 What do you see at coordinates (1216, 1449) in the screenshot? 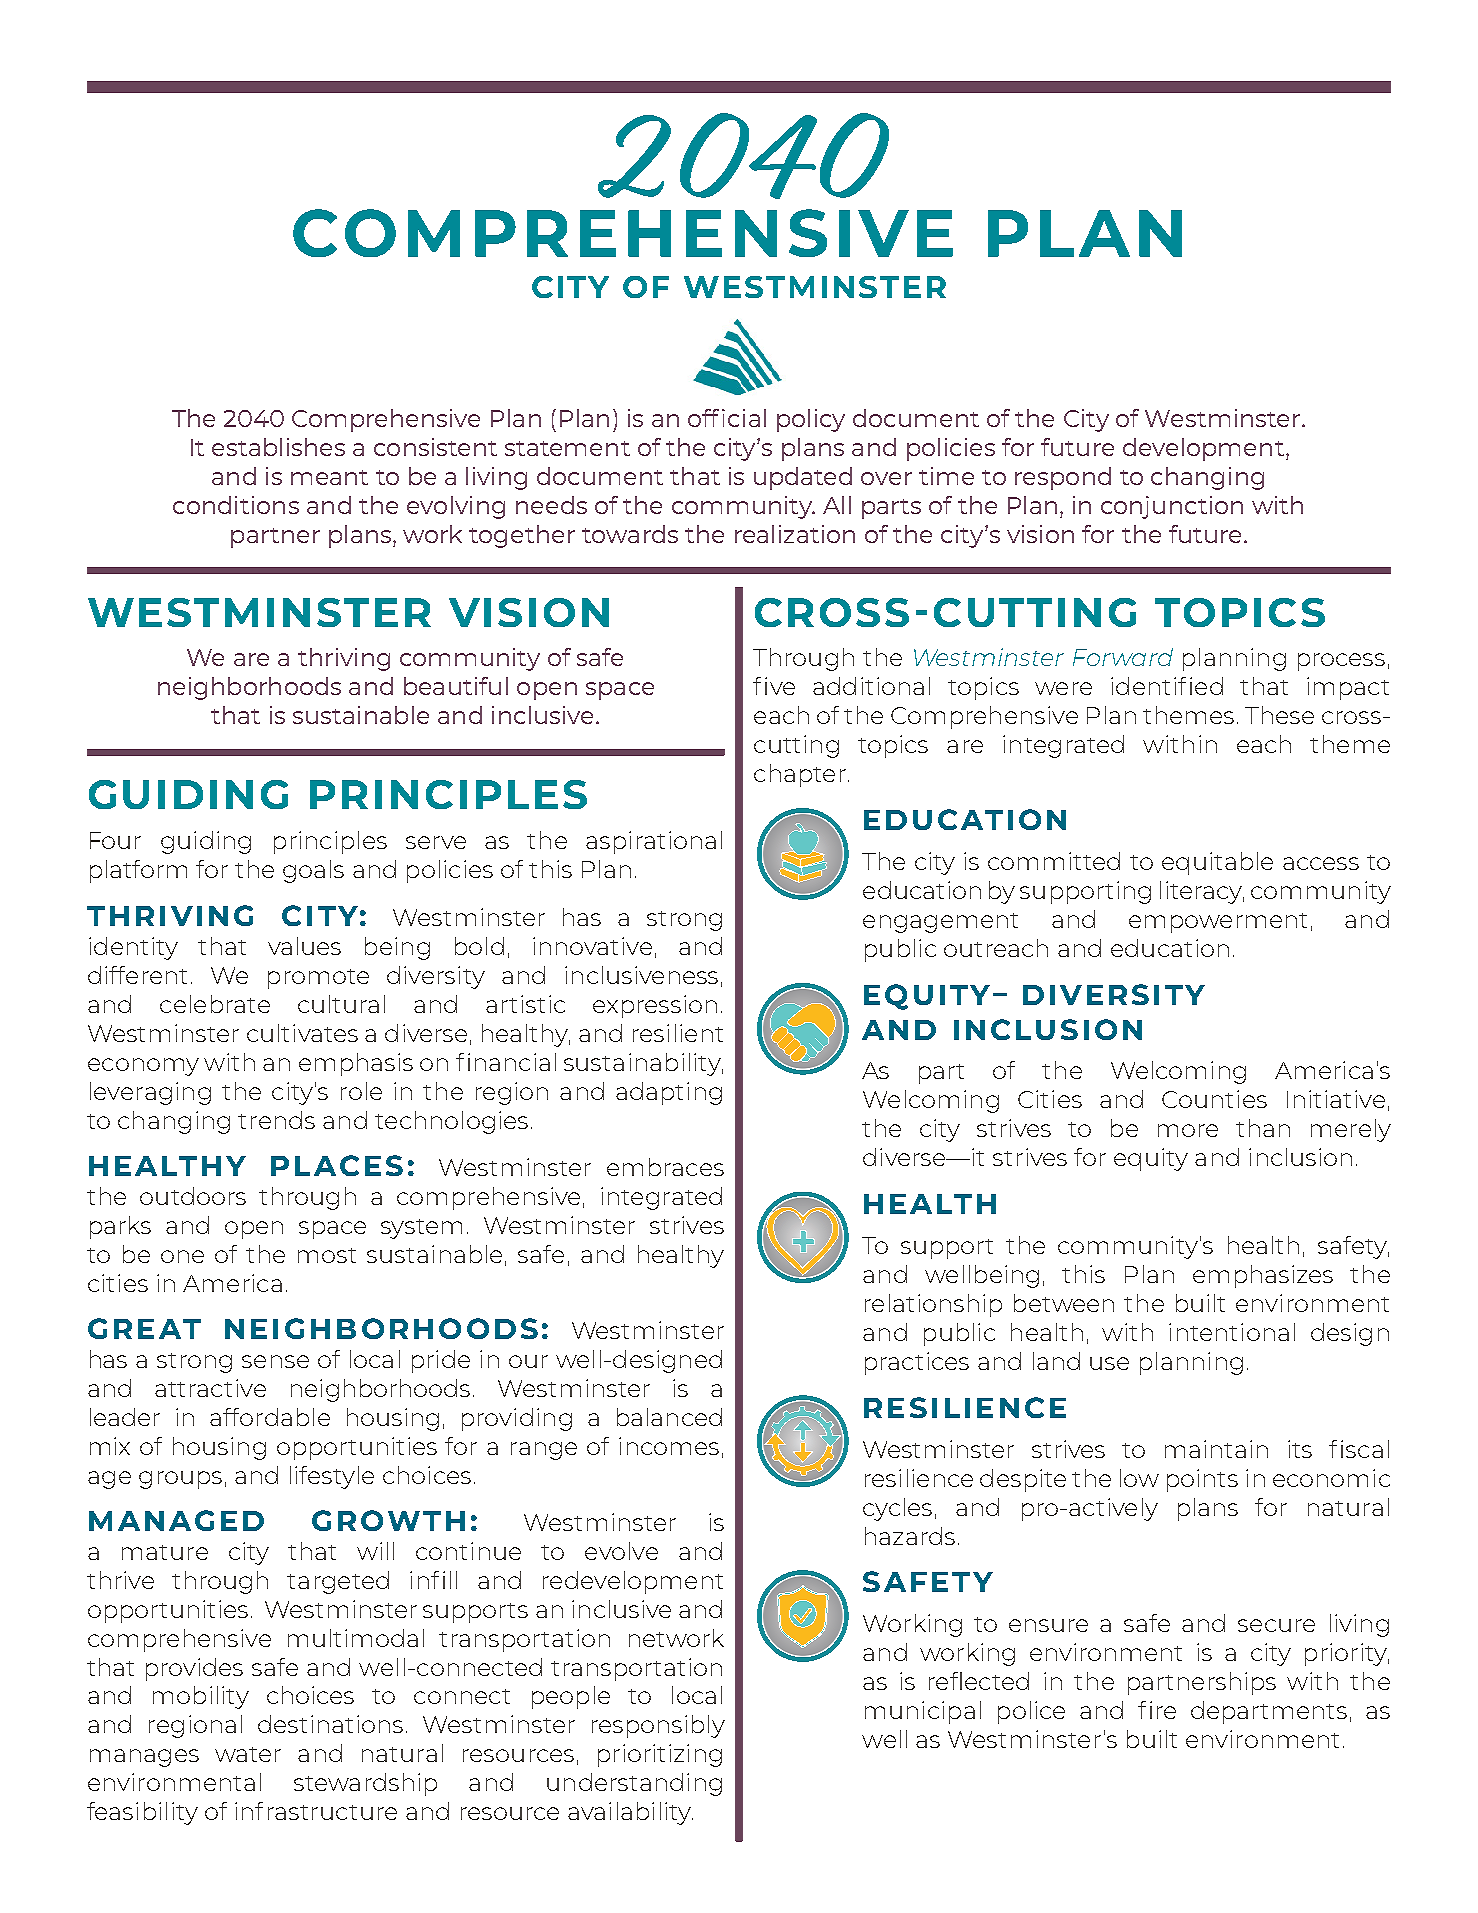
I see `maintain` at bounding box center [1216, 1449].
